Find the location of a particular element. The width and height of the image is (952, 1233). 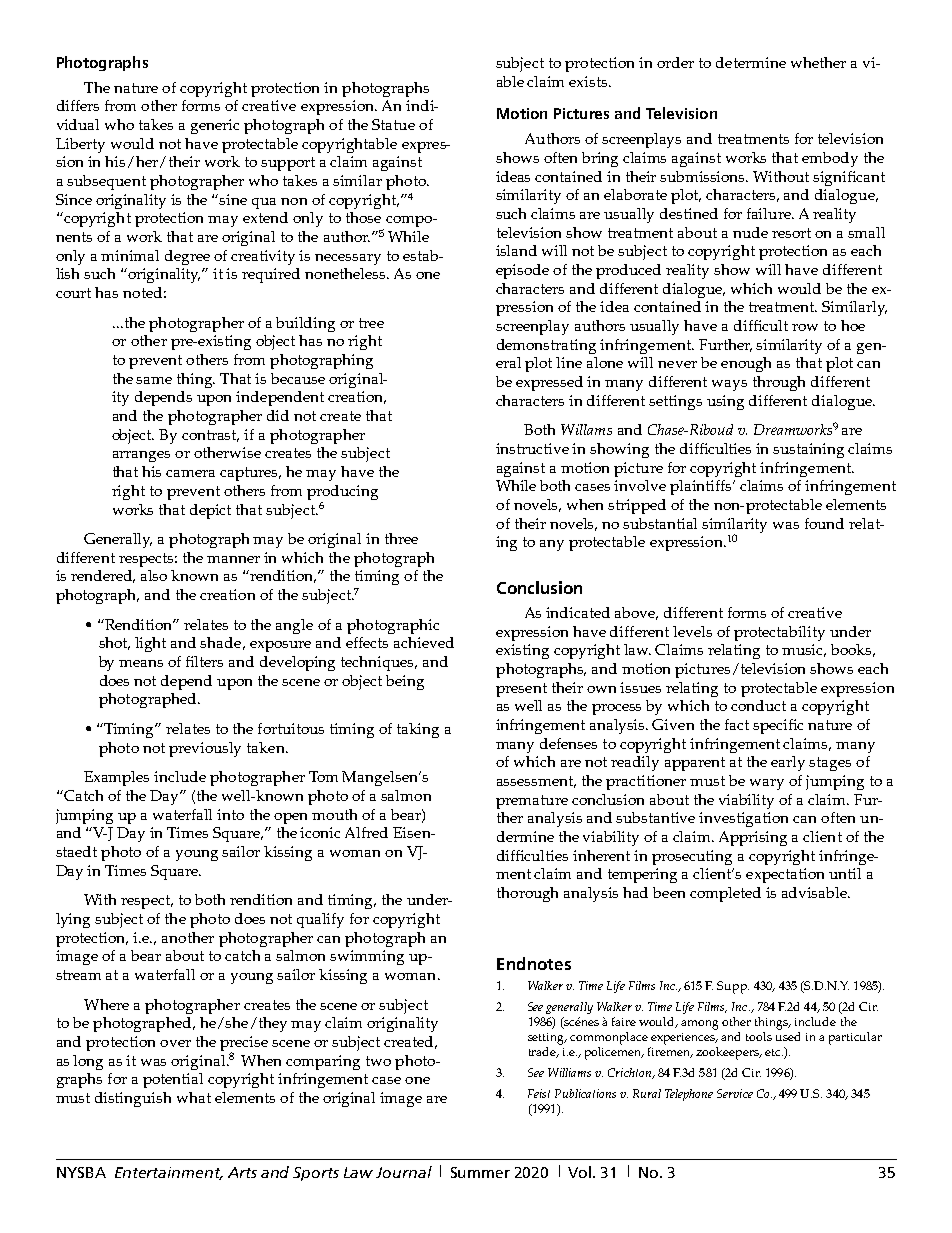

what is located at coordinates (194, 1097).
